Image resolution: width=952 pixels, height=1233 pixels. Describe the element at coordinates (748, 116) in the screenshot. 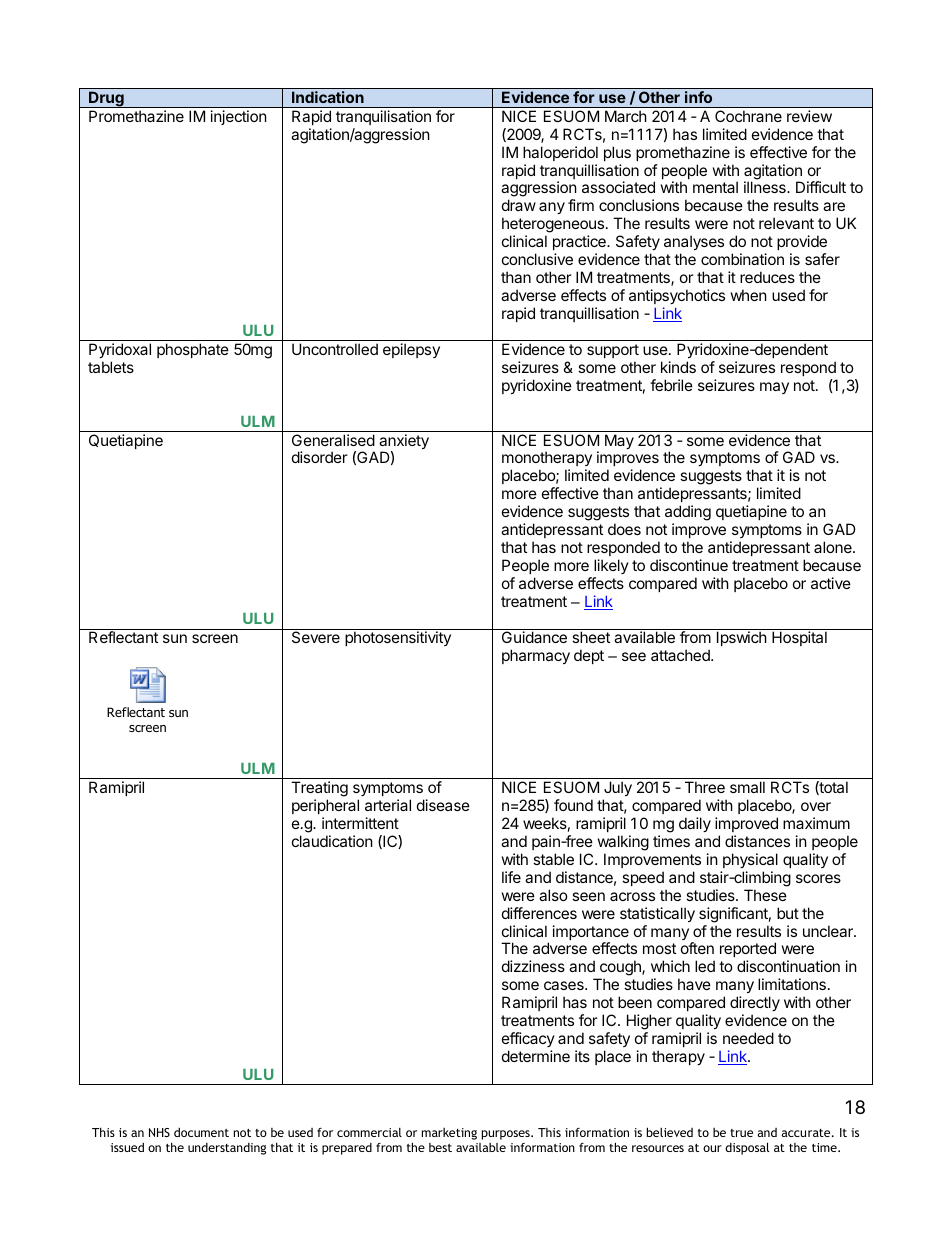

I see `Cochrane` at that location.
